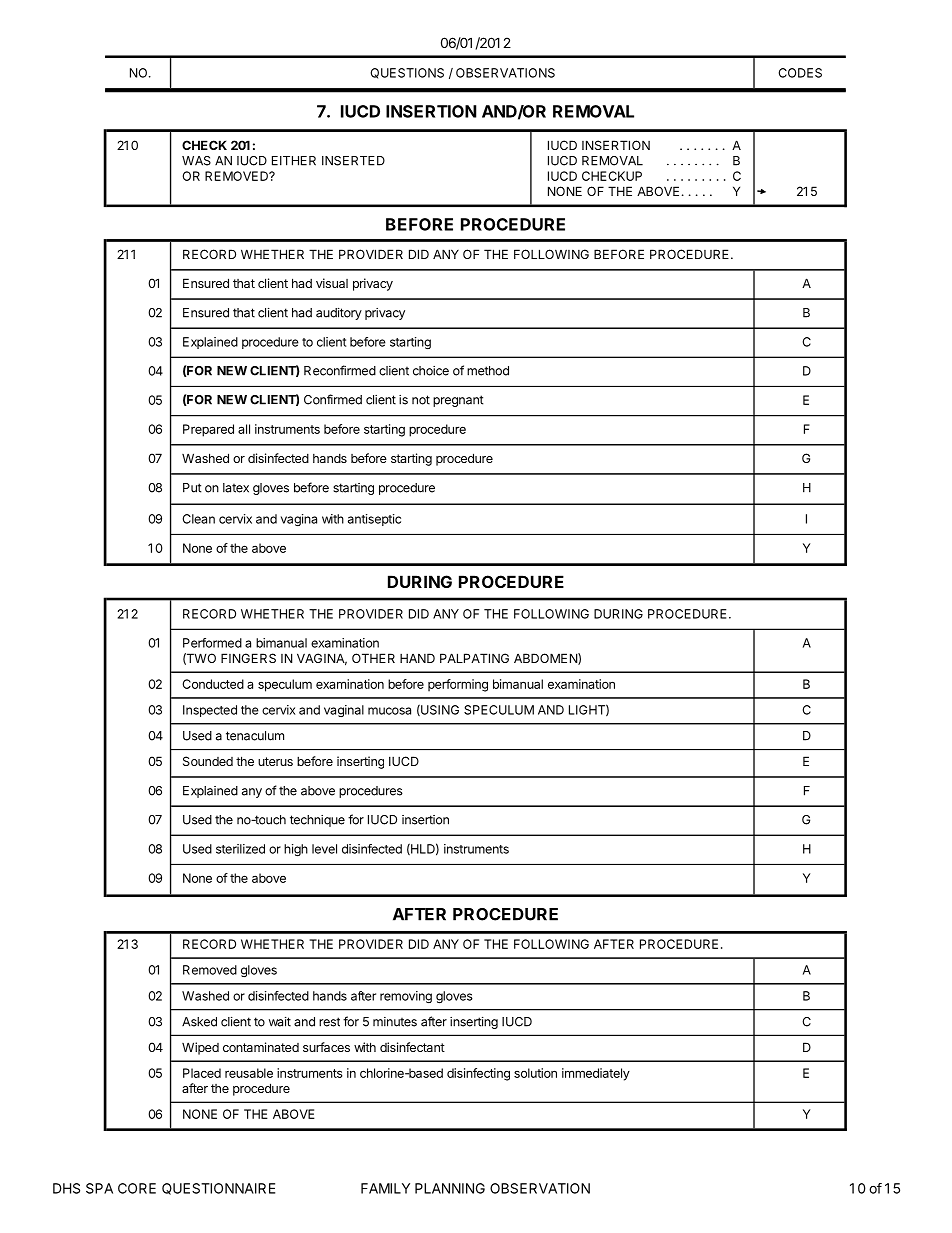 Image resolution: width=952 pixels, height=1233 pixels. I want to click on not, so click(421, 400).
